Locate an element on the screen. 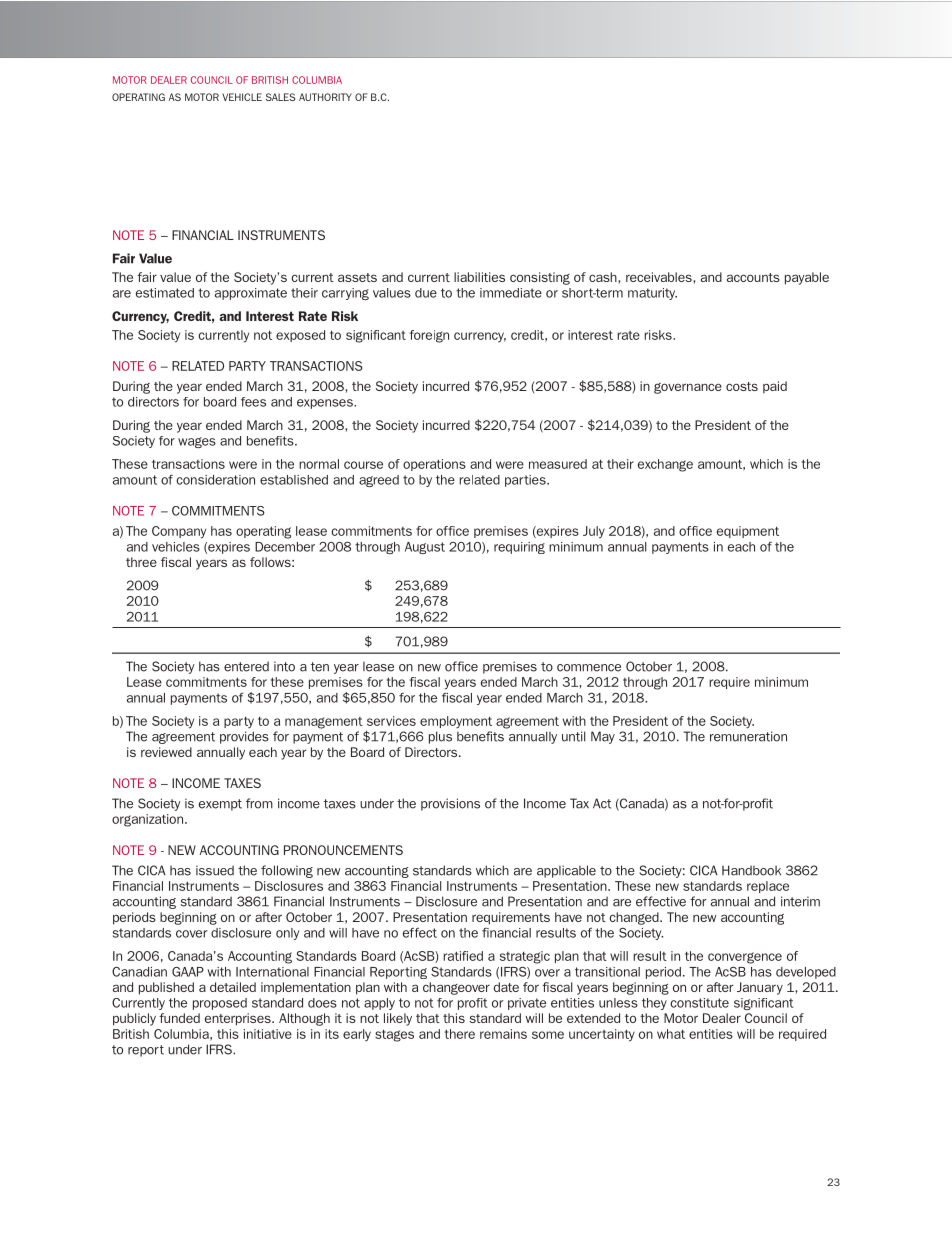 The image size is (952, 1233). there is located at coordinates (460, 1034).
